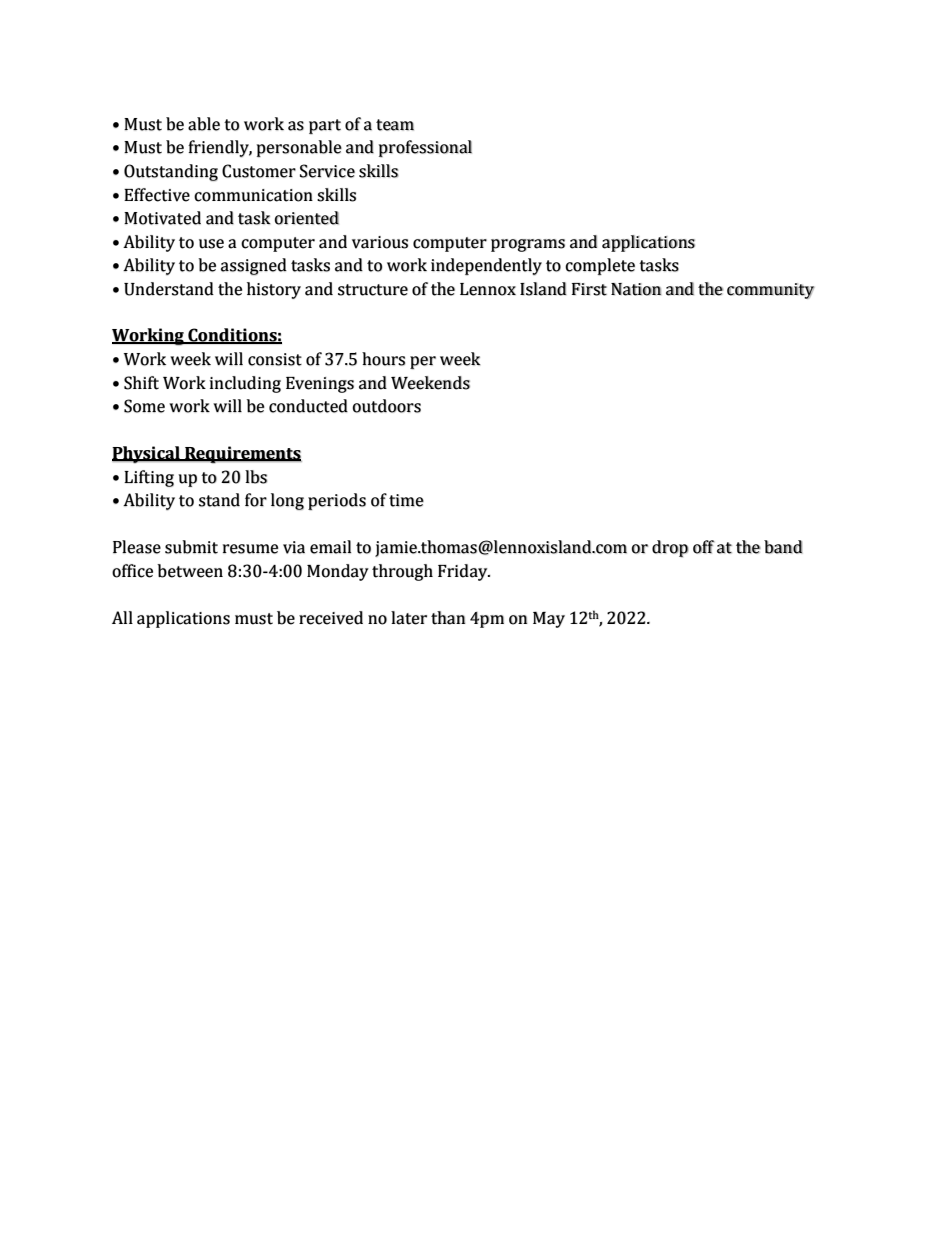 The height and width of the page is (1233, 952). I want to click on hours, so click(383, 359).
